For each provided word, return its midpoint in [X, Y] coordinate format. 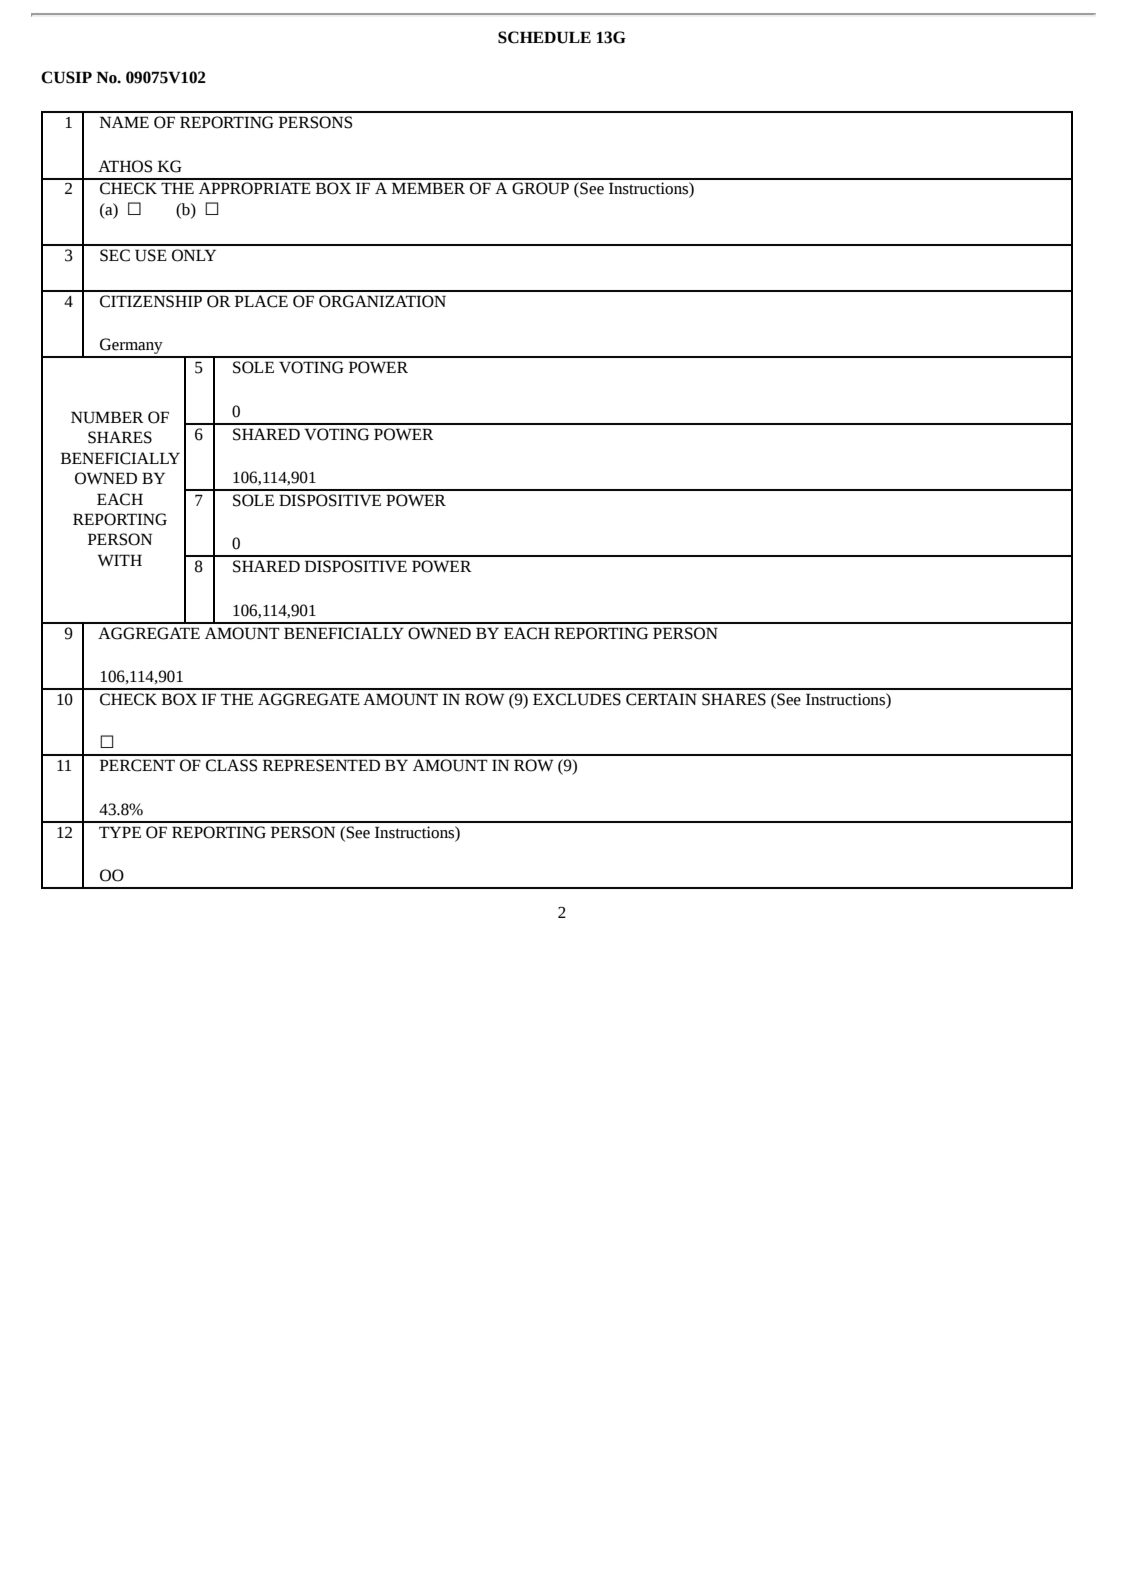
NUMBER [107, 417]
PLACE [261, 301]
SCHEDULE [544, 37]
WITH [120, 560]
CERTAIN [661, 699]
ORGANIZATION [382, 301]
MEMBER [428, 188]
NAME [124, 122]
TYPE [120, 832]
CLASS [231, 765]
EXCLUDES [577, 699]
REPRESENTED [321, 765]
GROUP [540, 188]
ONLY [194, 255]
